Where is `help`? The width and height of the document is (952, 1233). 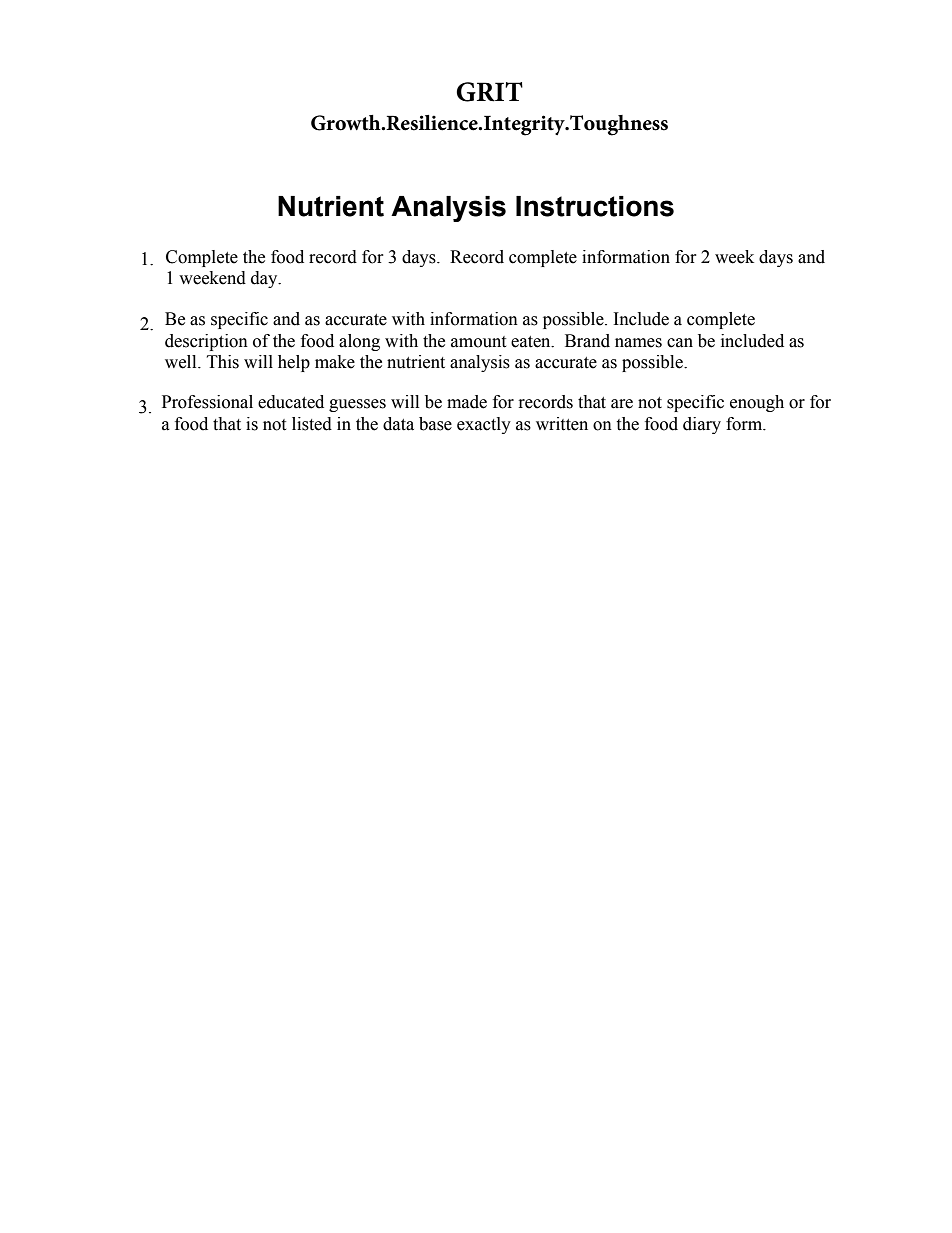 help is located at coordinates (294, 363).
